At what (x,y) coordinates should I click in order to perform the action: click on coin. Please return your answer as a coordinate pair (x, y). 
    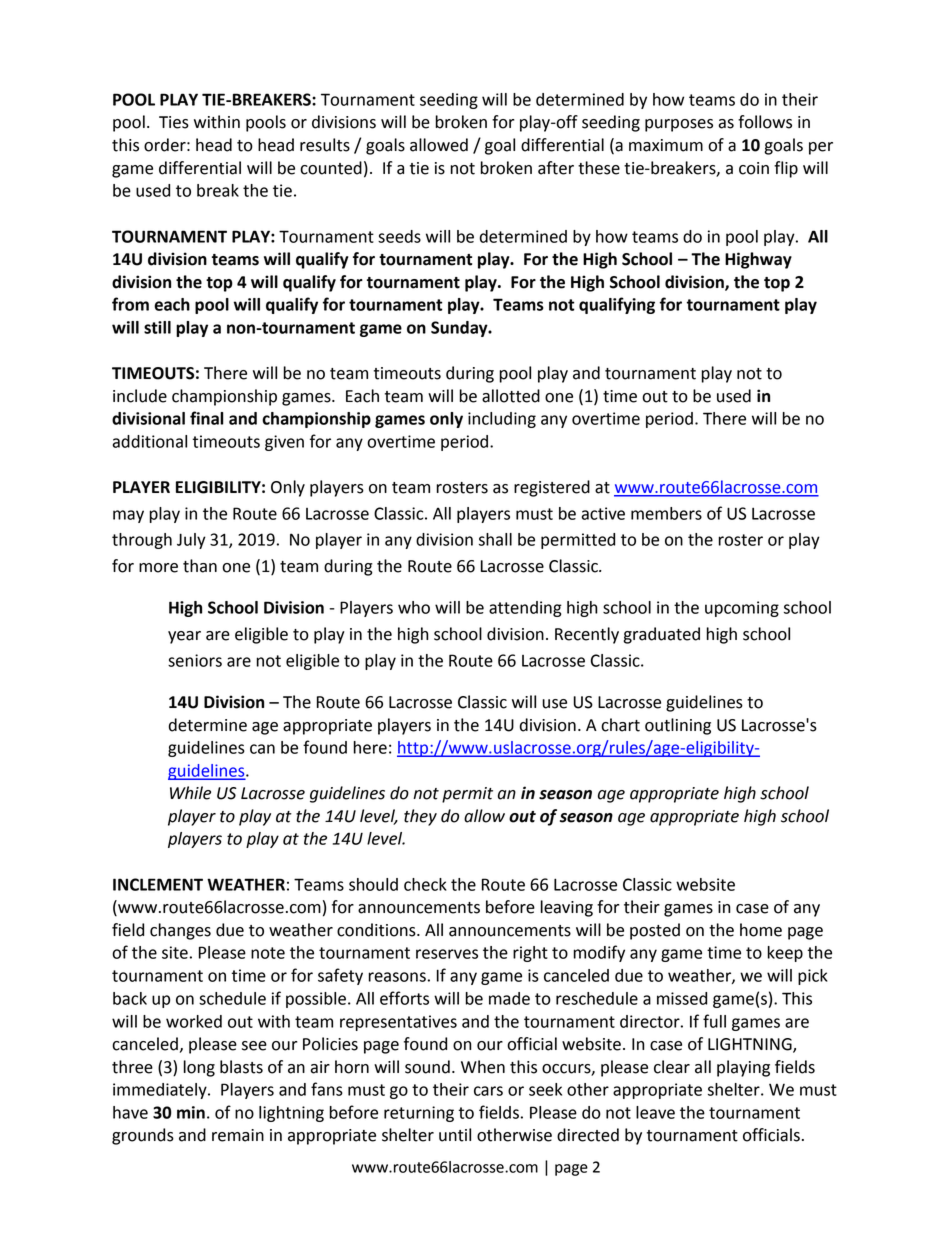
    Looking at the image, I should click on (754, 168).
